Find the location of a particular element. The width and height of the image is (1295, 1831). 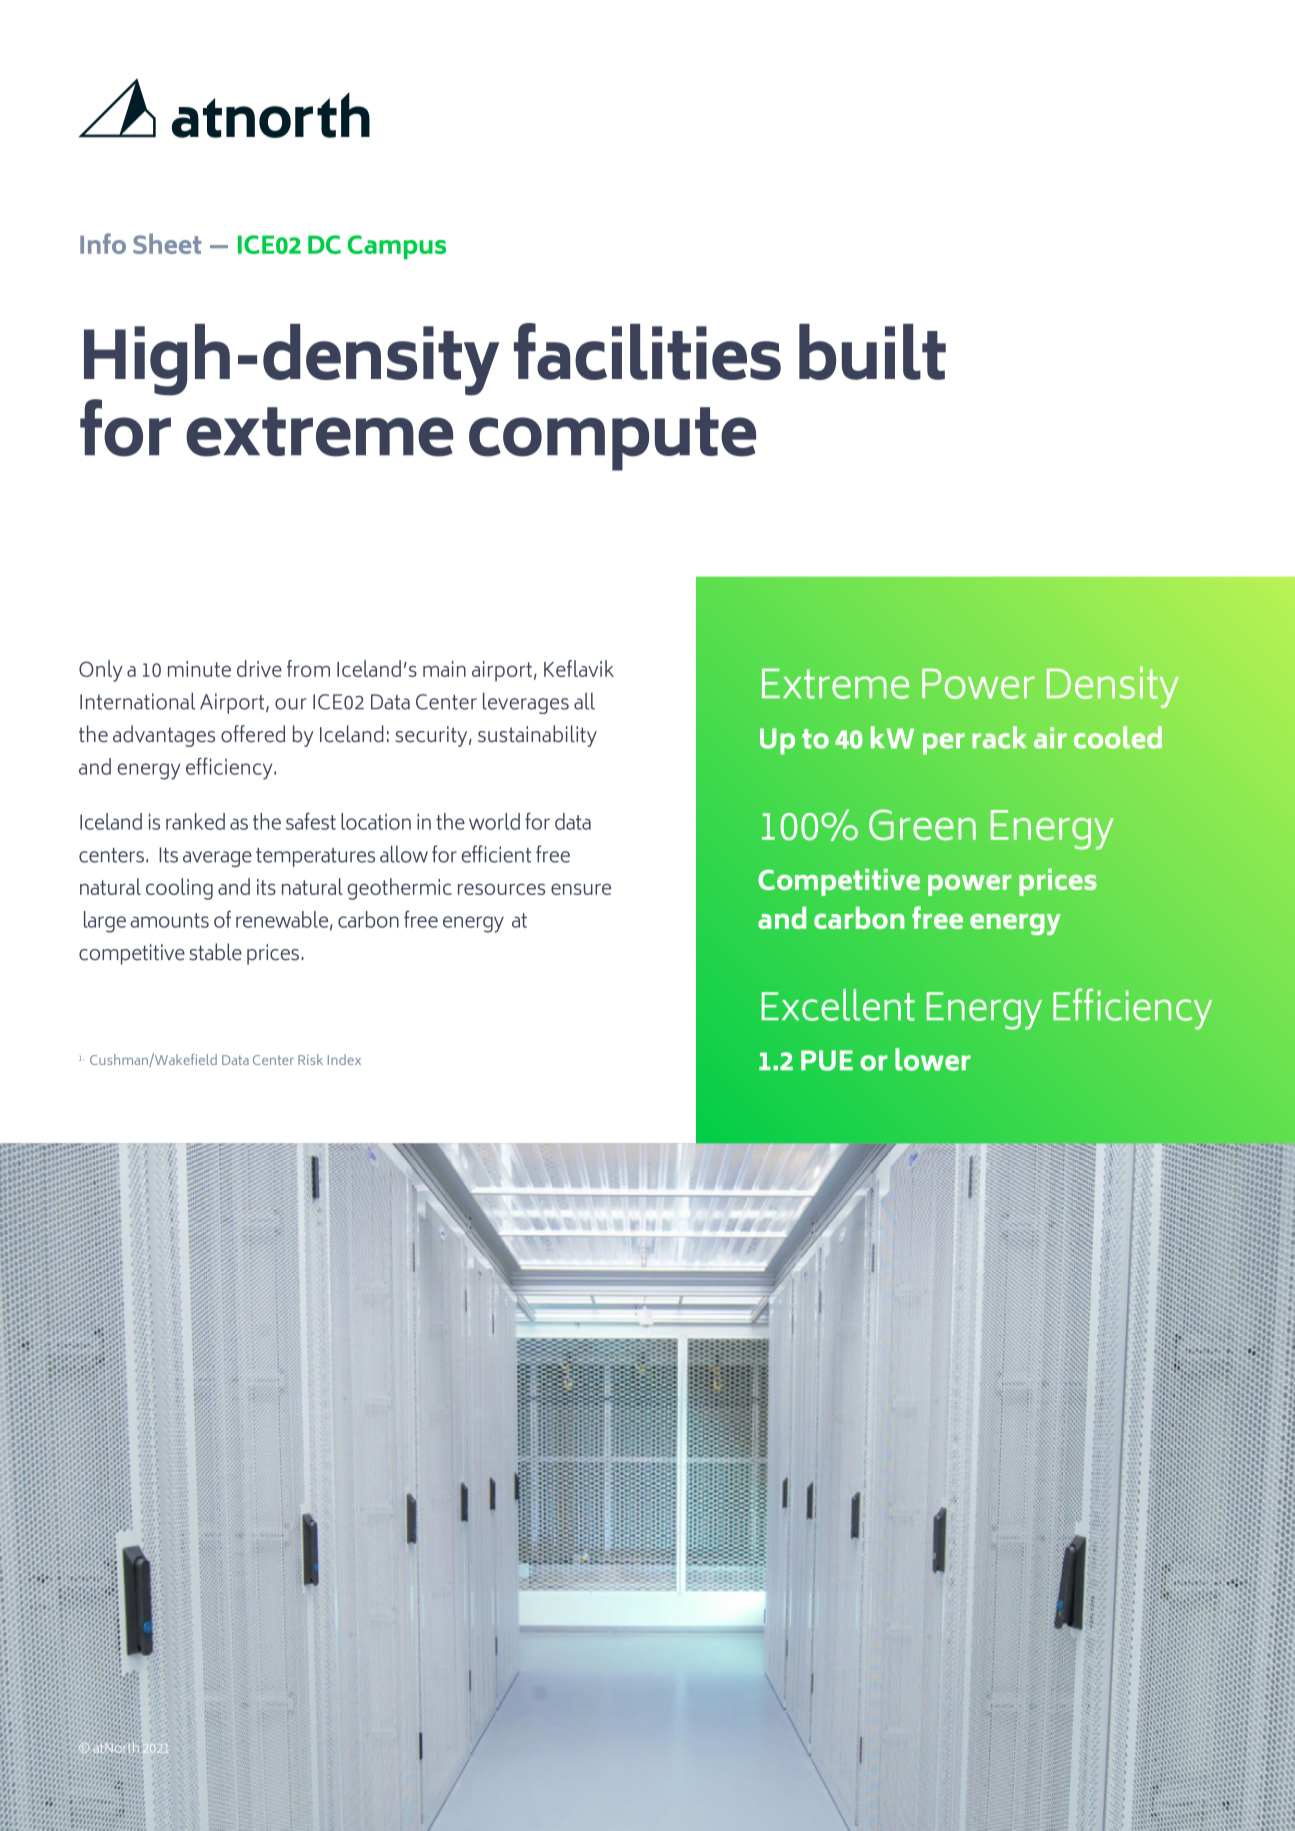

facilities is located at coordinates (647, 351).
